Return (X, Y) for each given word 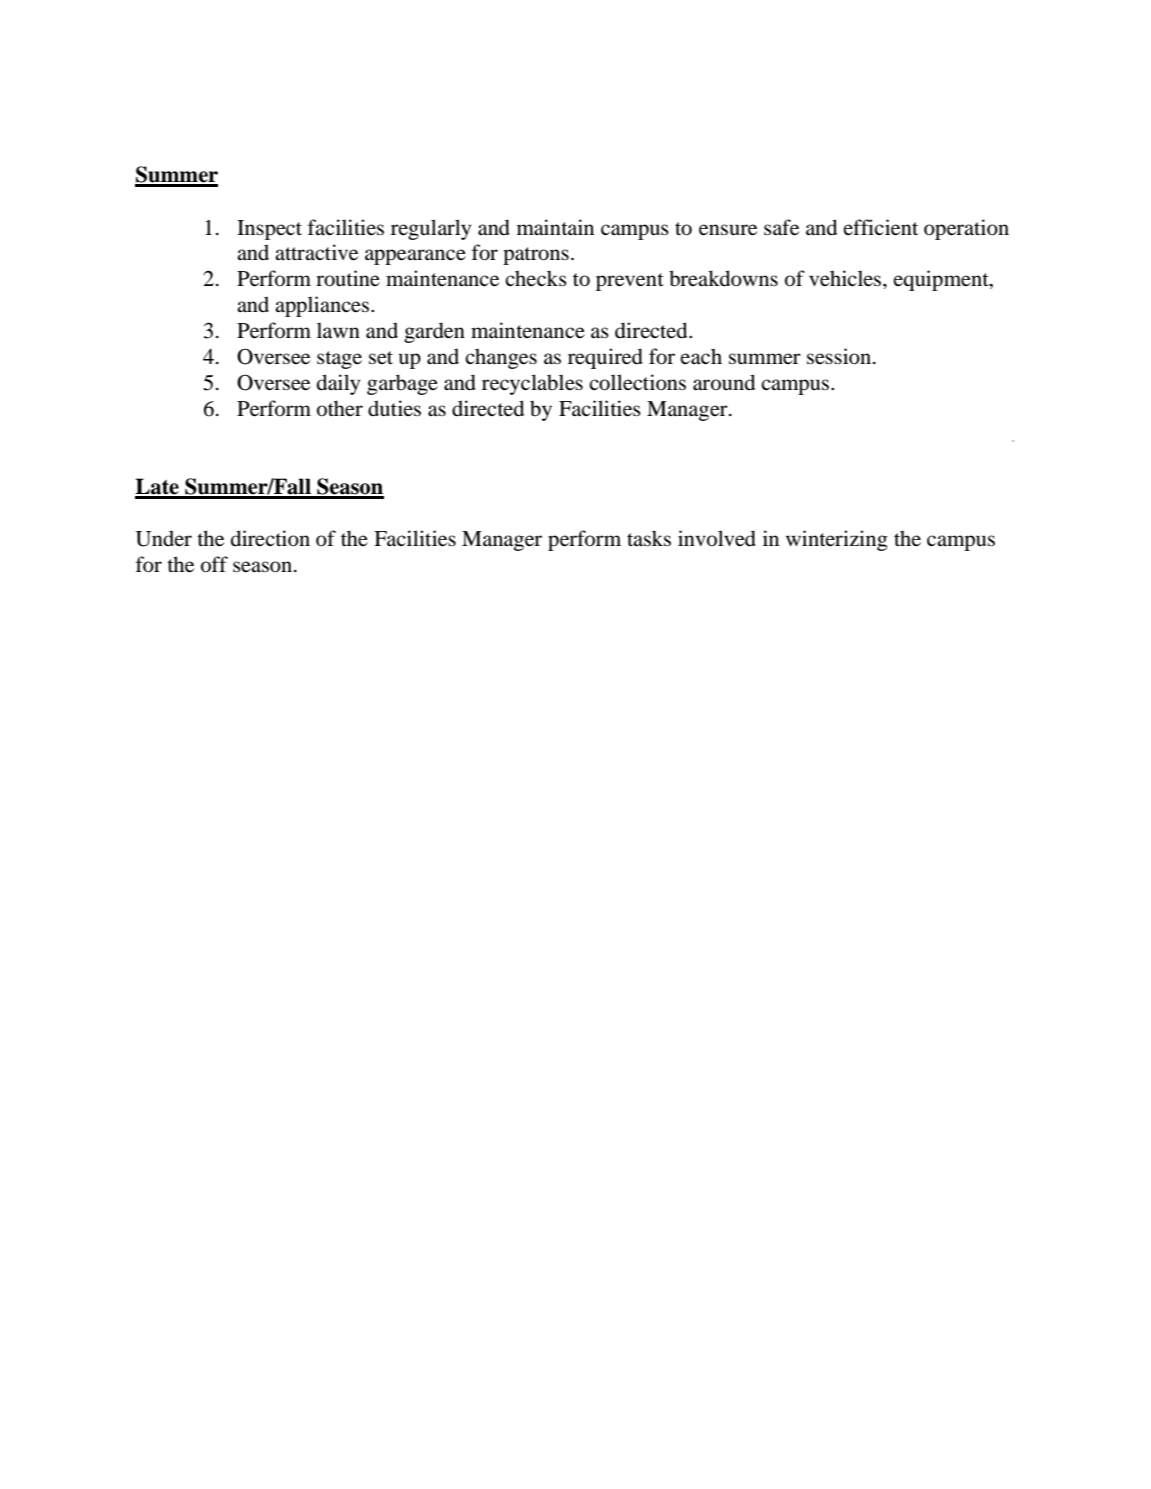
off (214, 564)
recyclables (532, 384)
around (724, 382)
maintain (555, 227)
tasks (649, 539)
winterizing (837, 540)
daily (338, 384)
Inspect (269, 230)
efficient (881, 227)
